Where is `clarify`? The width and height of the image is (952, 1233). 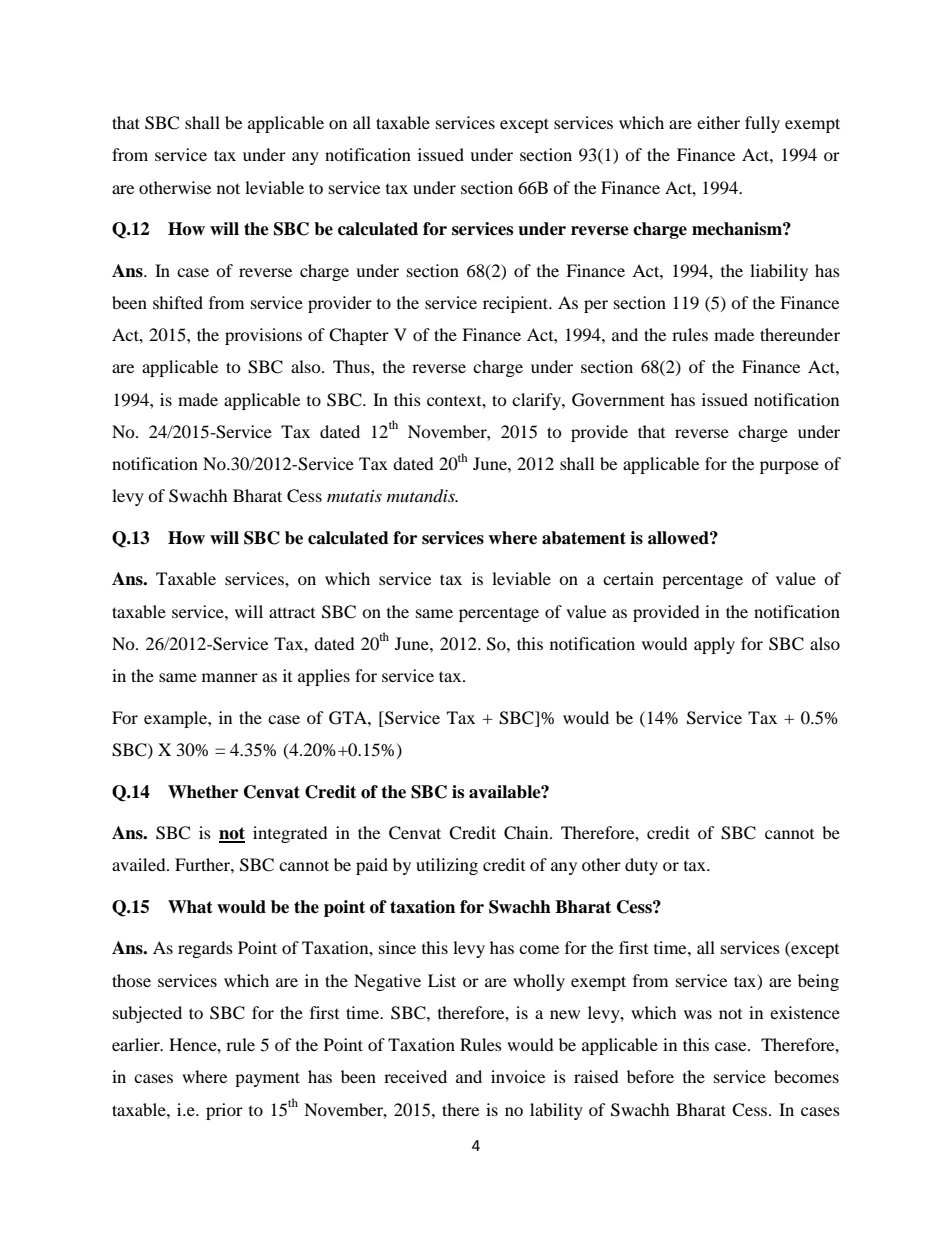 clarify is located at coordinates (537, 401).
